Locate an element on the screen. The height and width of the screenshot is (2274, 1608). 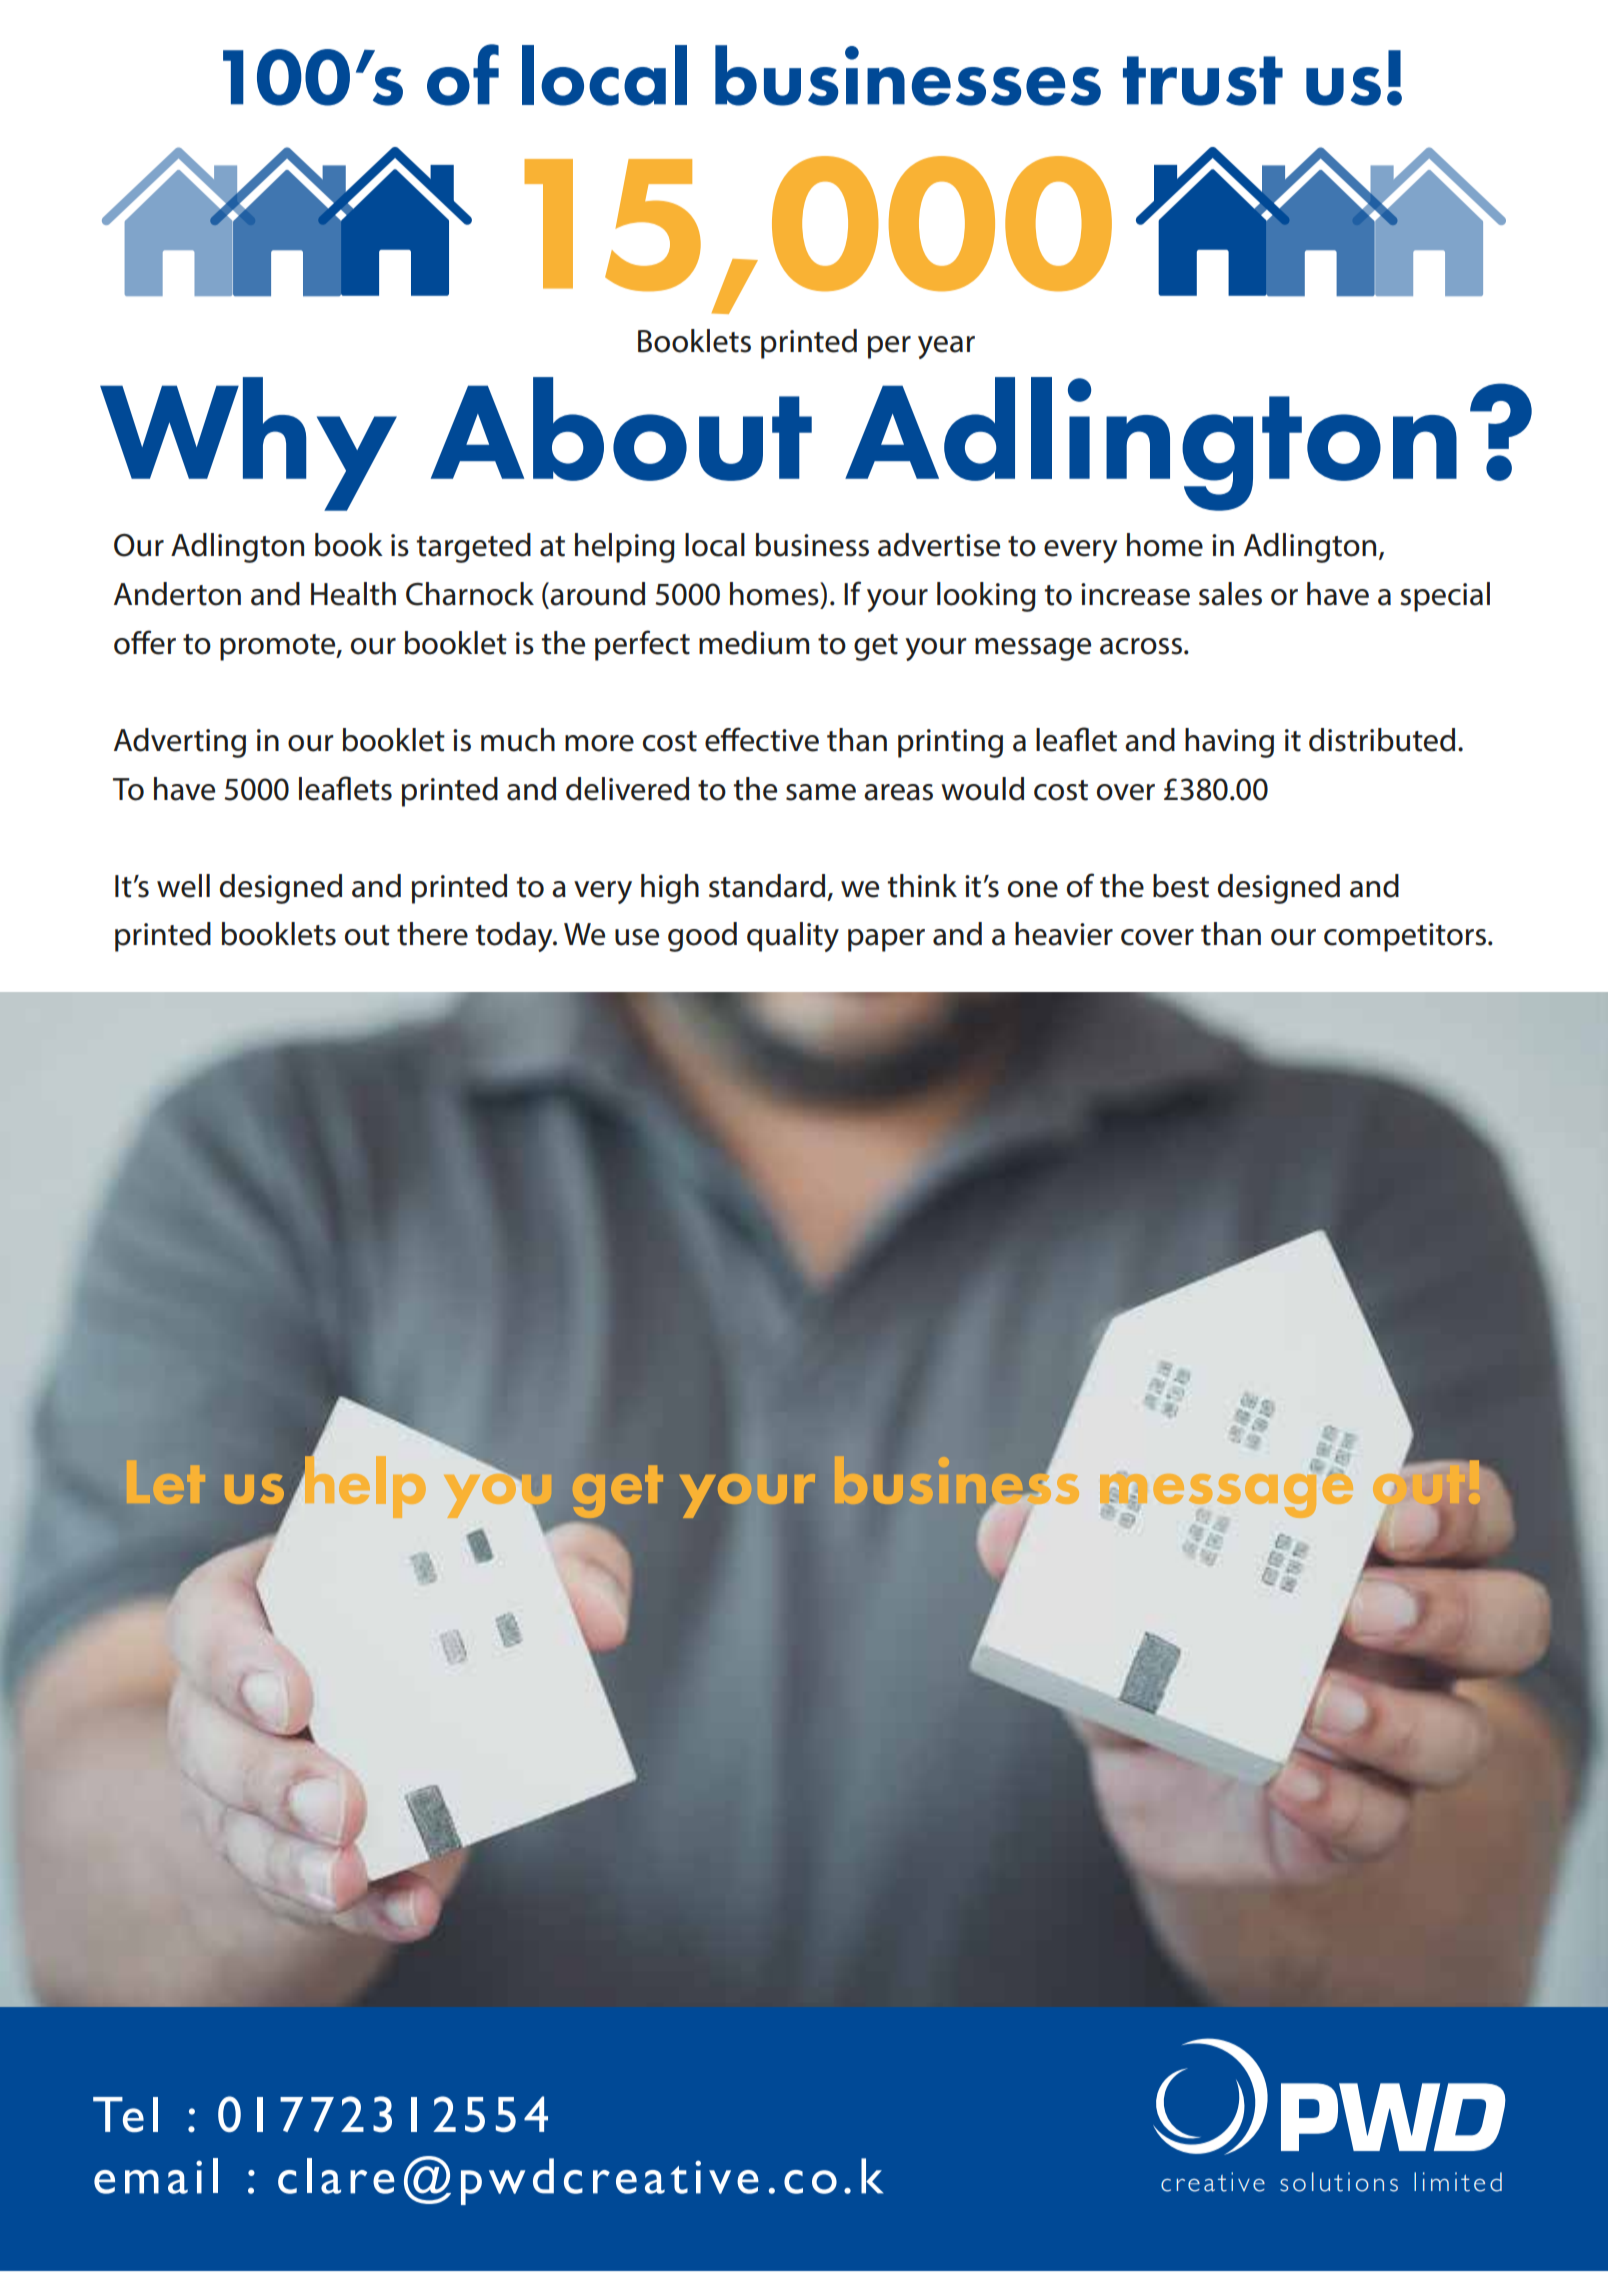
having is located at coordinates (1229, 743).
